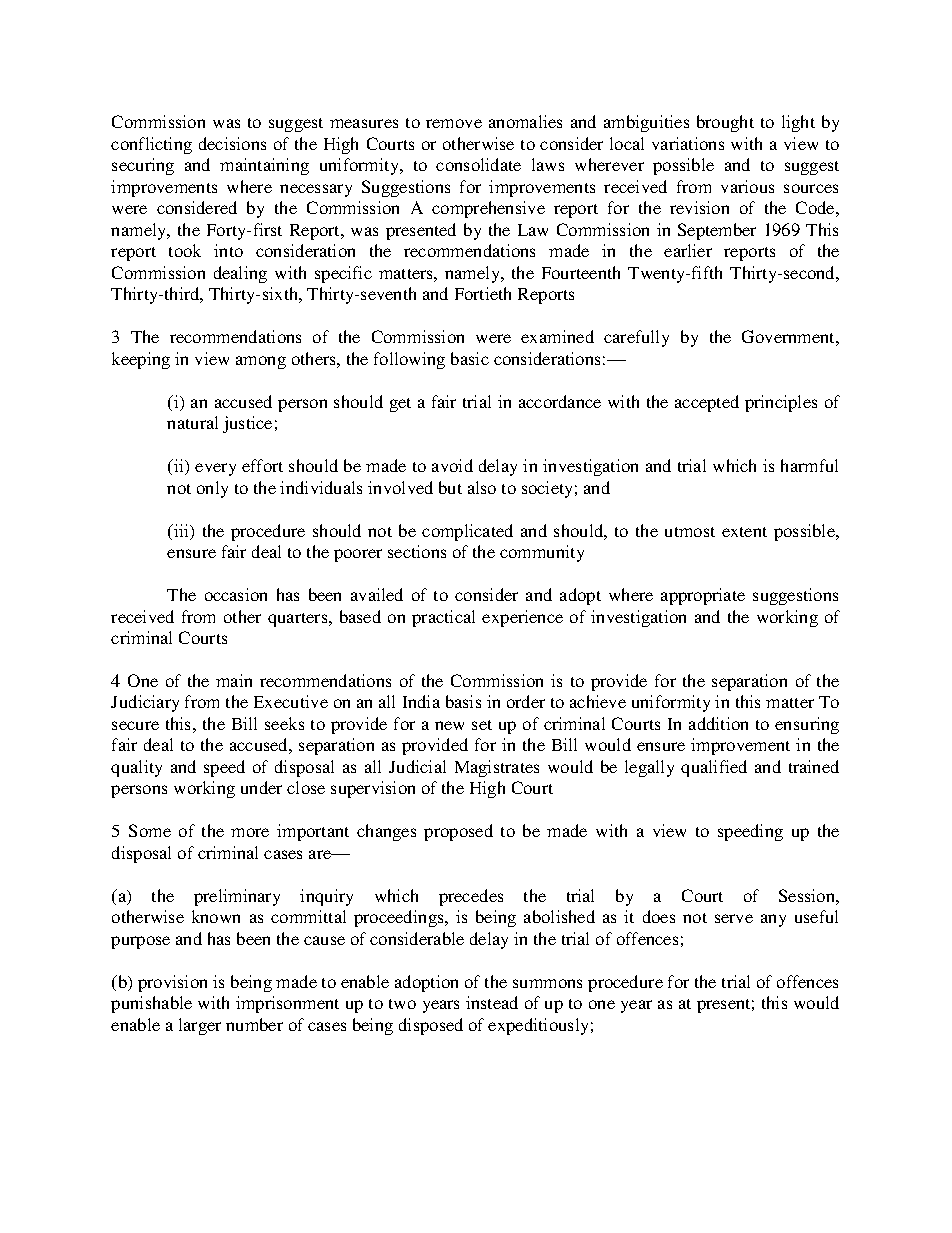 This screenshot has width=952, height=1233. I want to click on decisions, so click(232, 143).
